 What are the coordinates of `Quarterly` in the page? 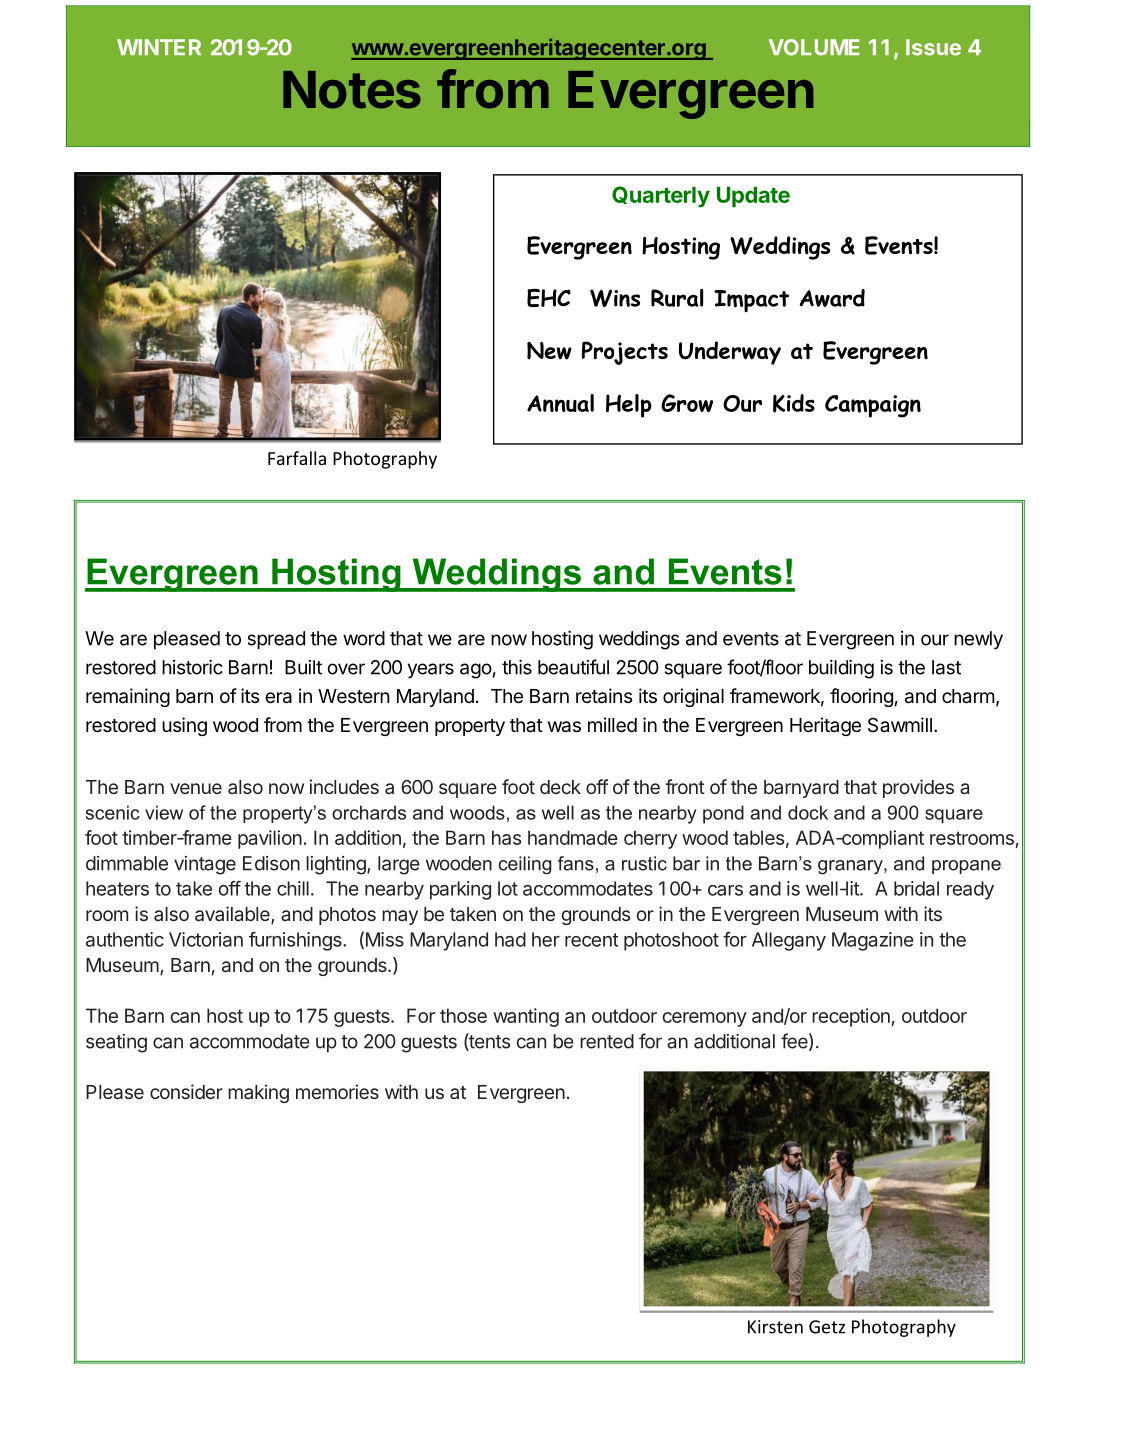 It's located at (661, 197).
